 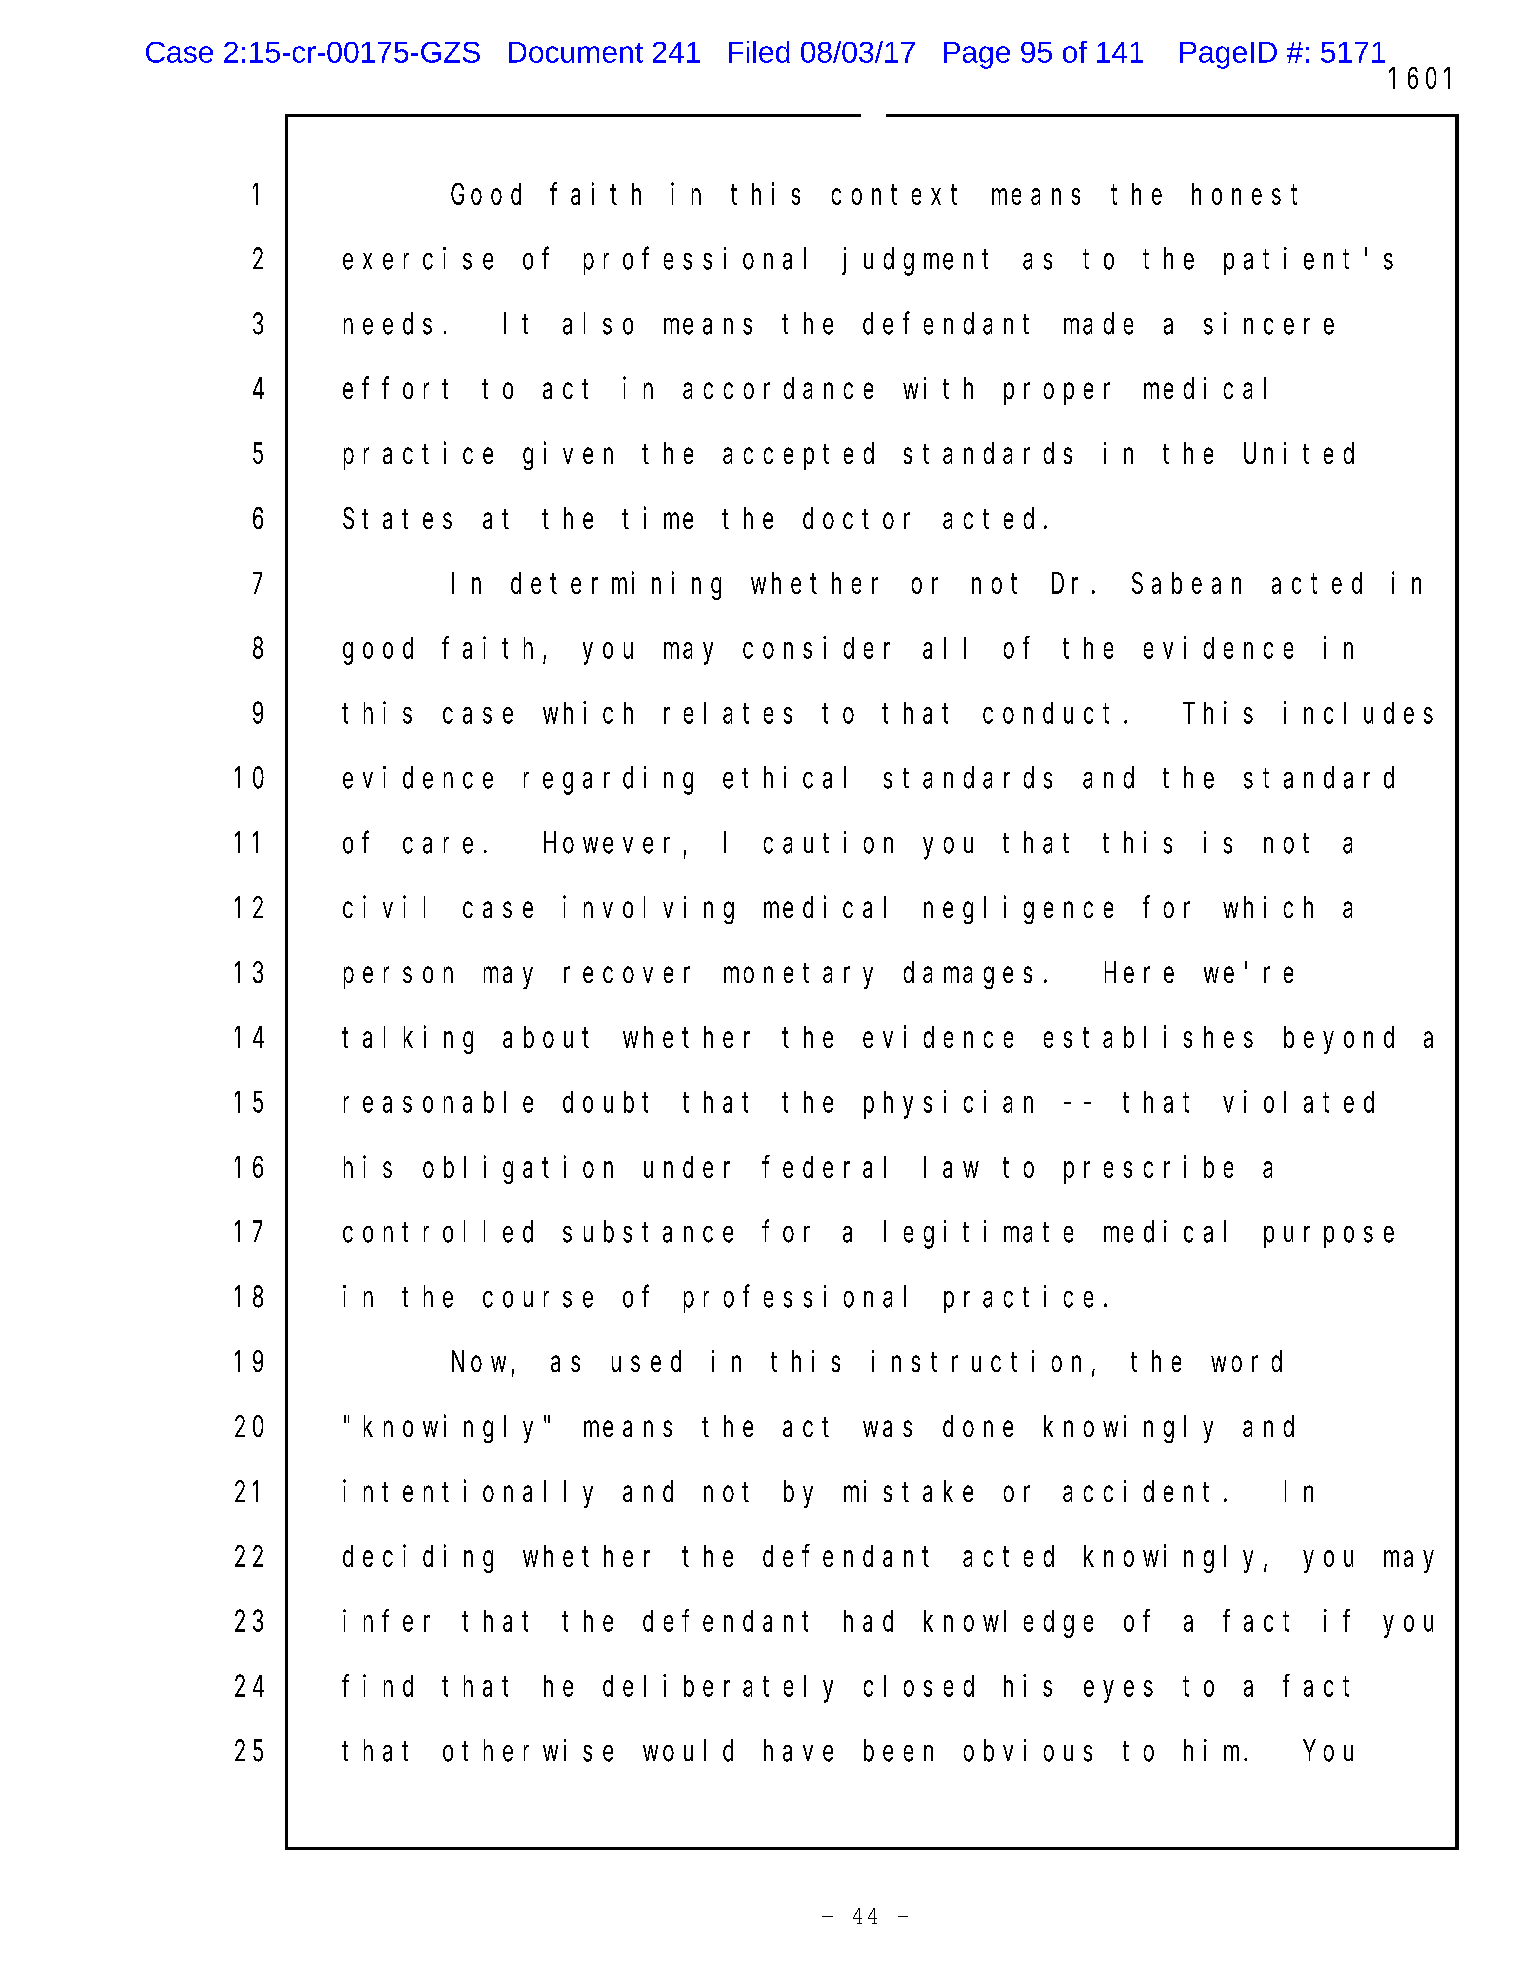 What do you see at coordinates (1148, 1169) in the document?
I see `prescribe` at bounding box center [1148, 1169].
